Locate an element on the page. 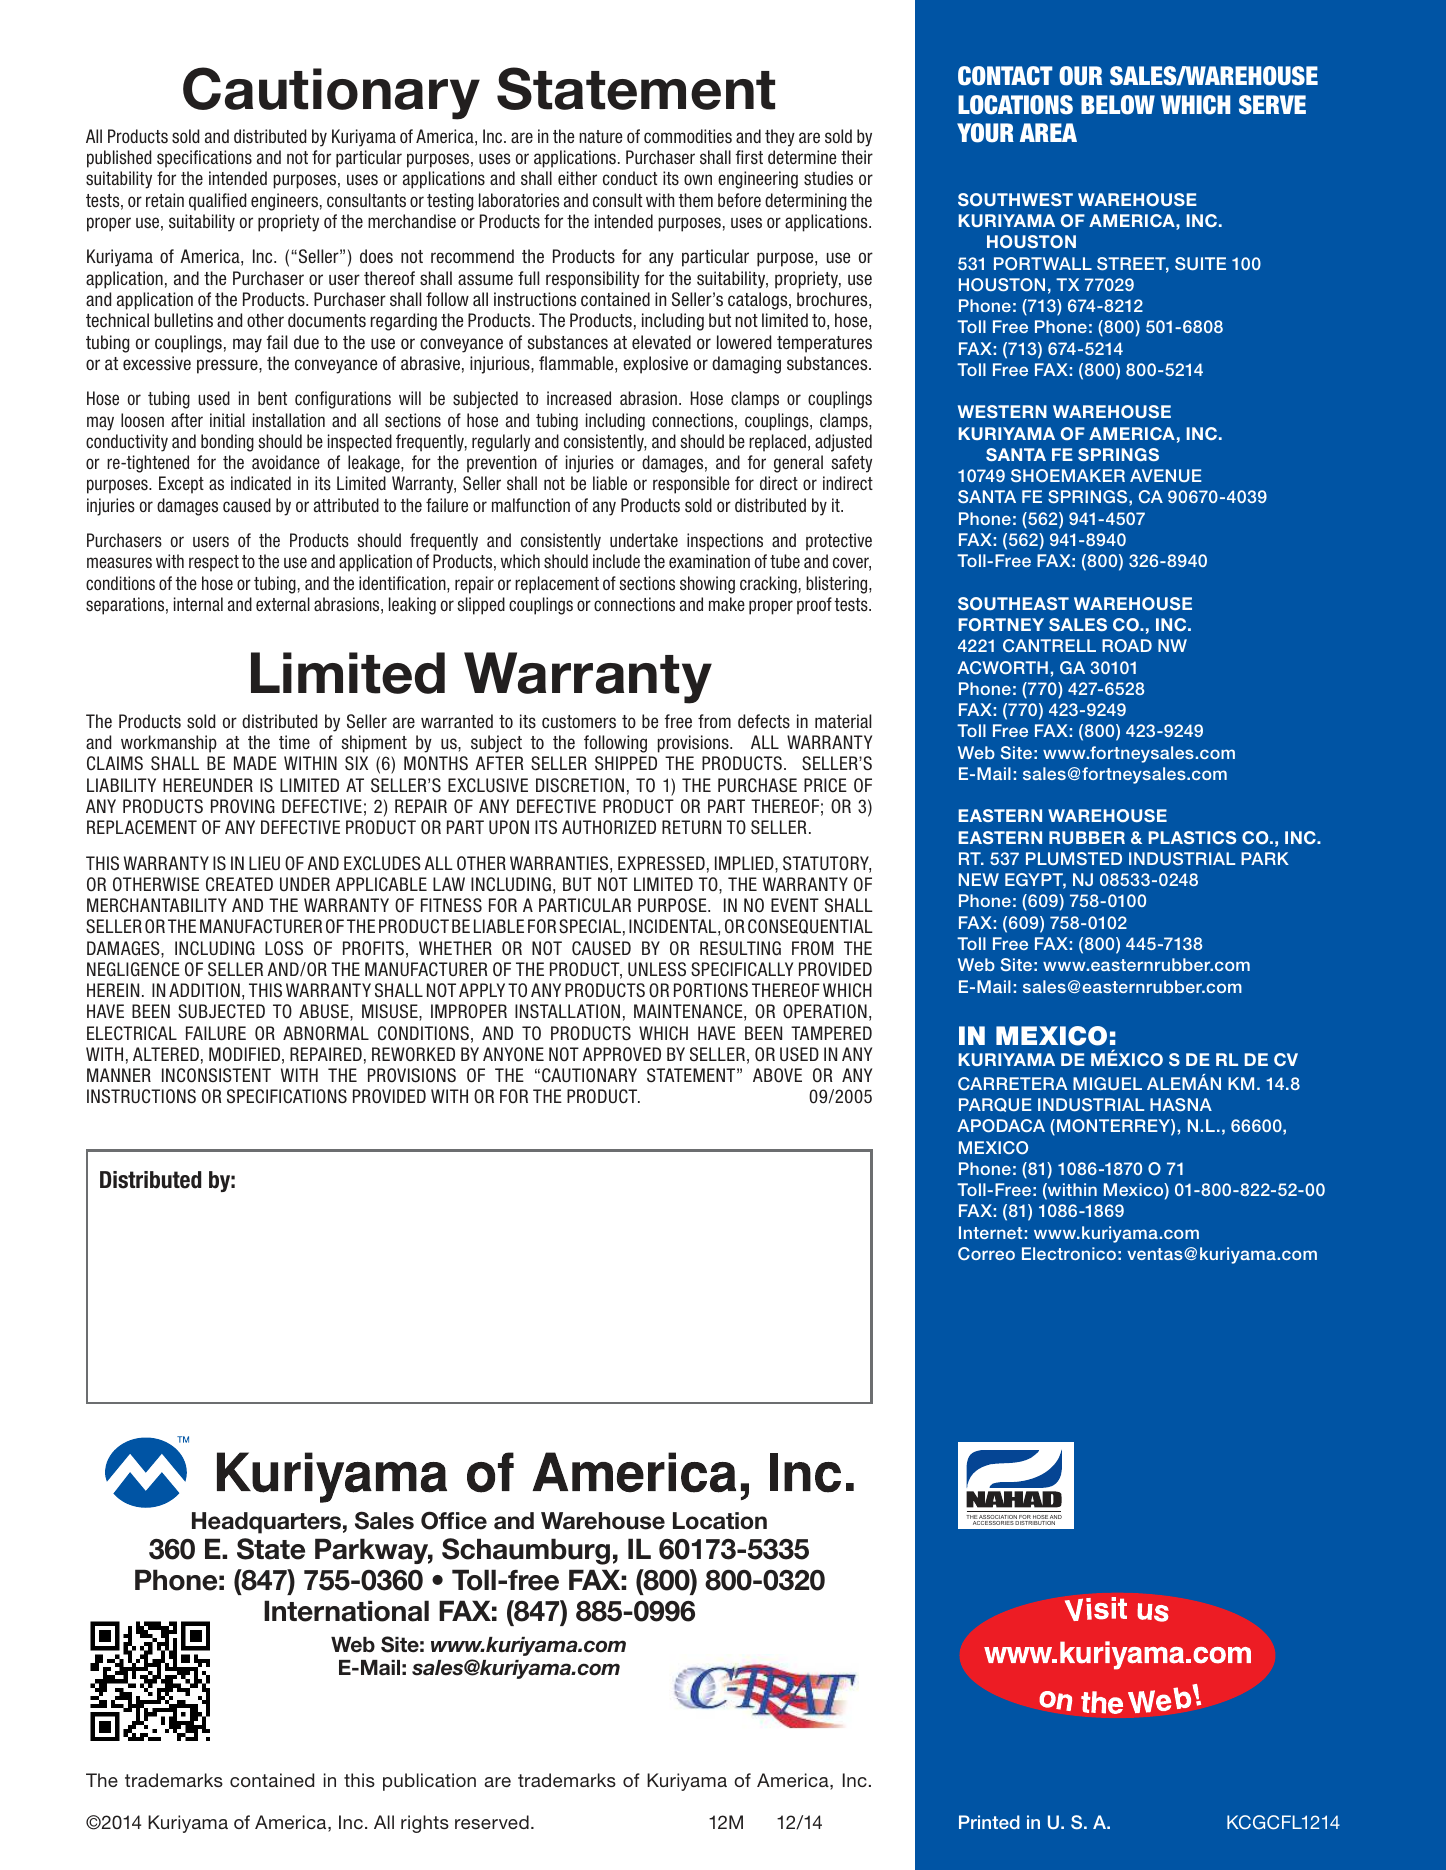  commodities is located at coordinates (688, 136).
